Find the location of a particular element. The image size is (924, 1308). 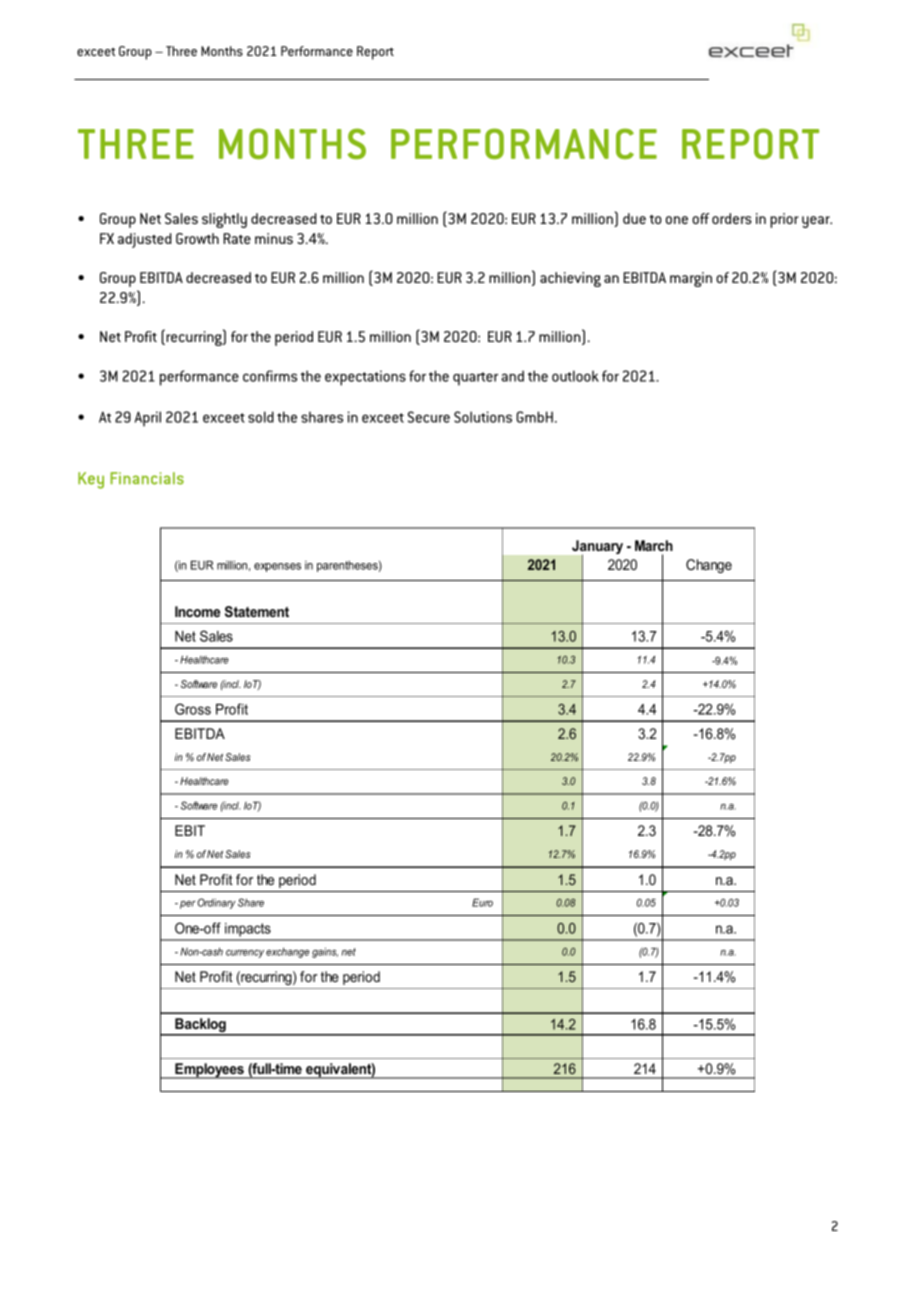

Secure is located at coordinates (429, 417).
